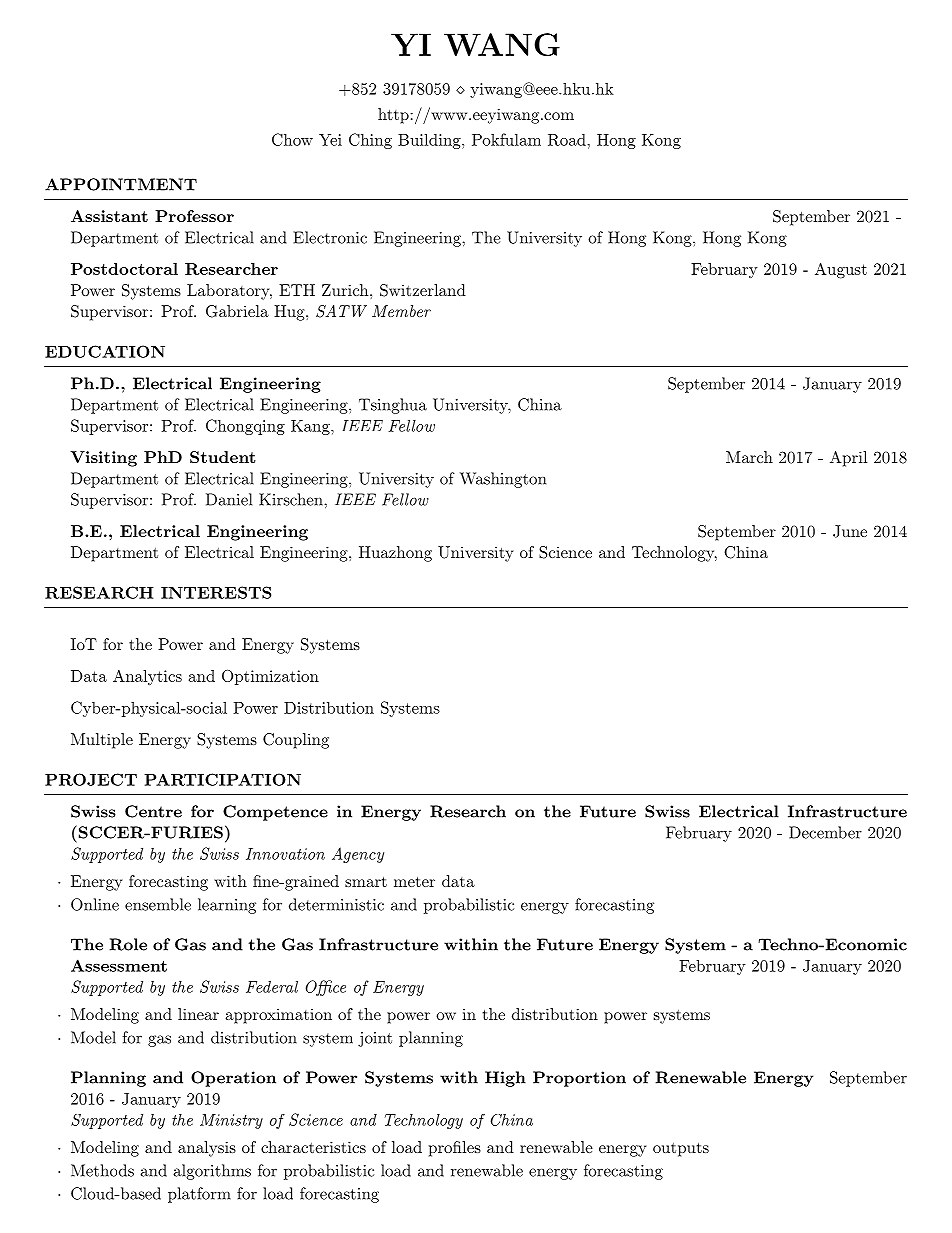  I want to click on APPOINTMENT, so click(121, 184).
